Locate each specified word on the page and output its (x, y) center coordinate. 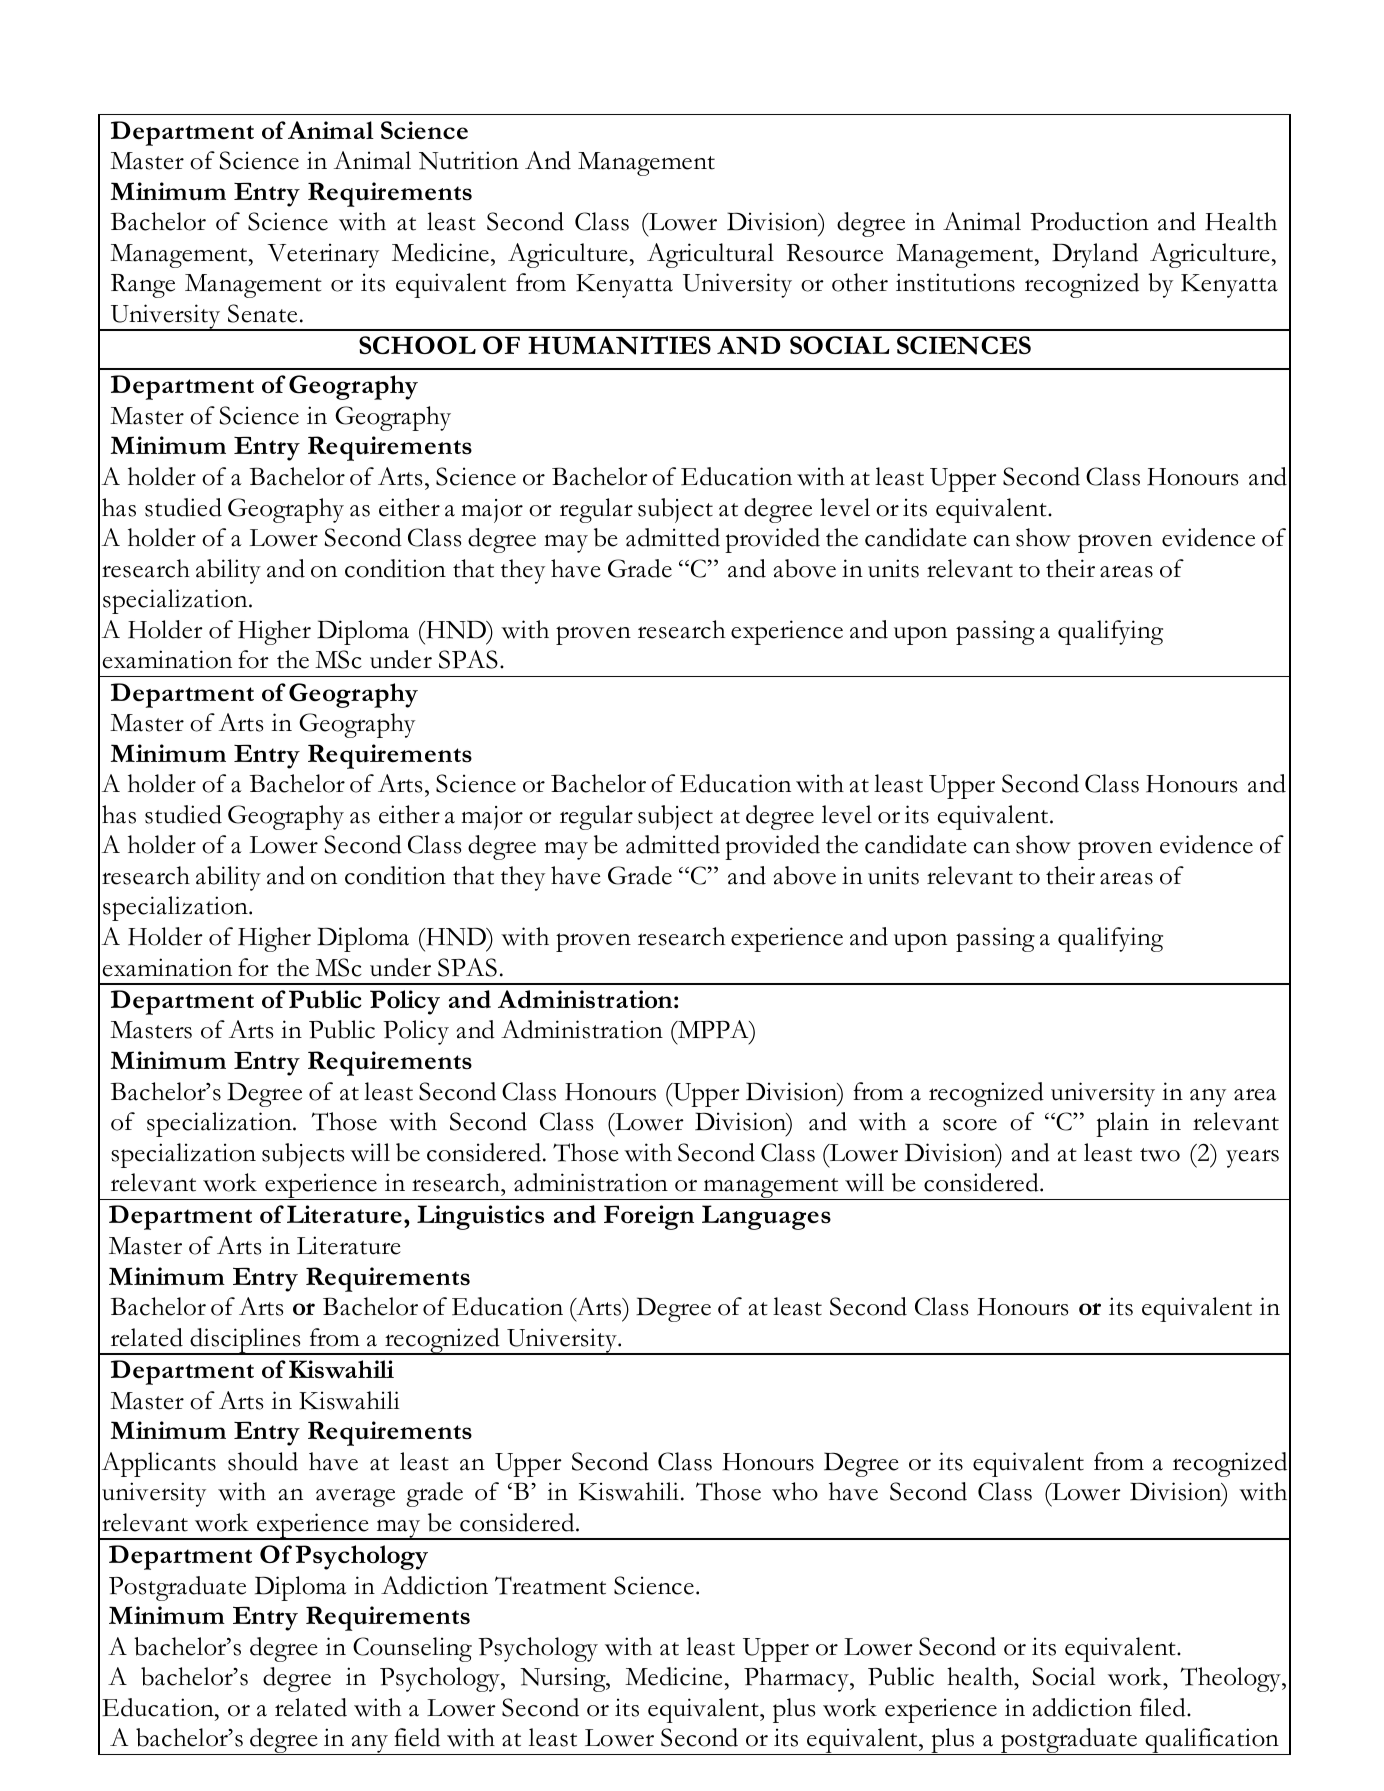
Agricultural (710, 255)
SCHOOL (417, 345)
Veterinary (323, 255)
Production (1089, 221)
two (1160, 1155)
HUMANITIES (619, 345)
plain (1122, 1124)
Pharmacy (797, 1679)
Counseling (412, 1649)
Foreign (649, 1217)
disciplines (245, 1341)
